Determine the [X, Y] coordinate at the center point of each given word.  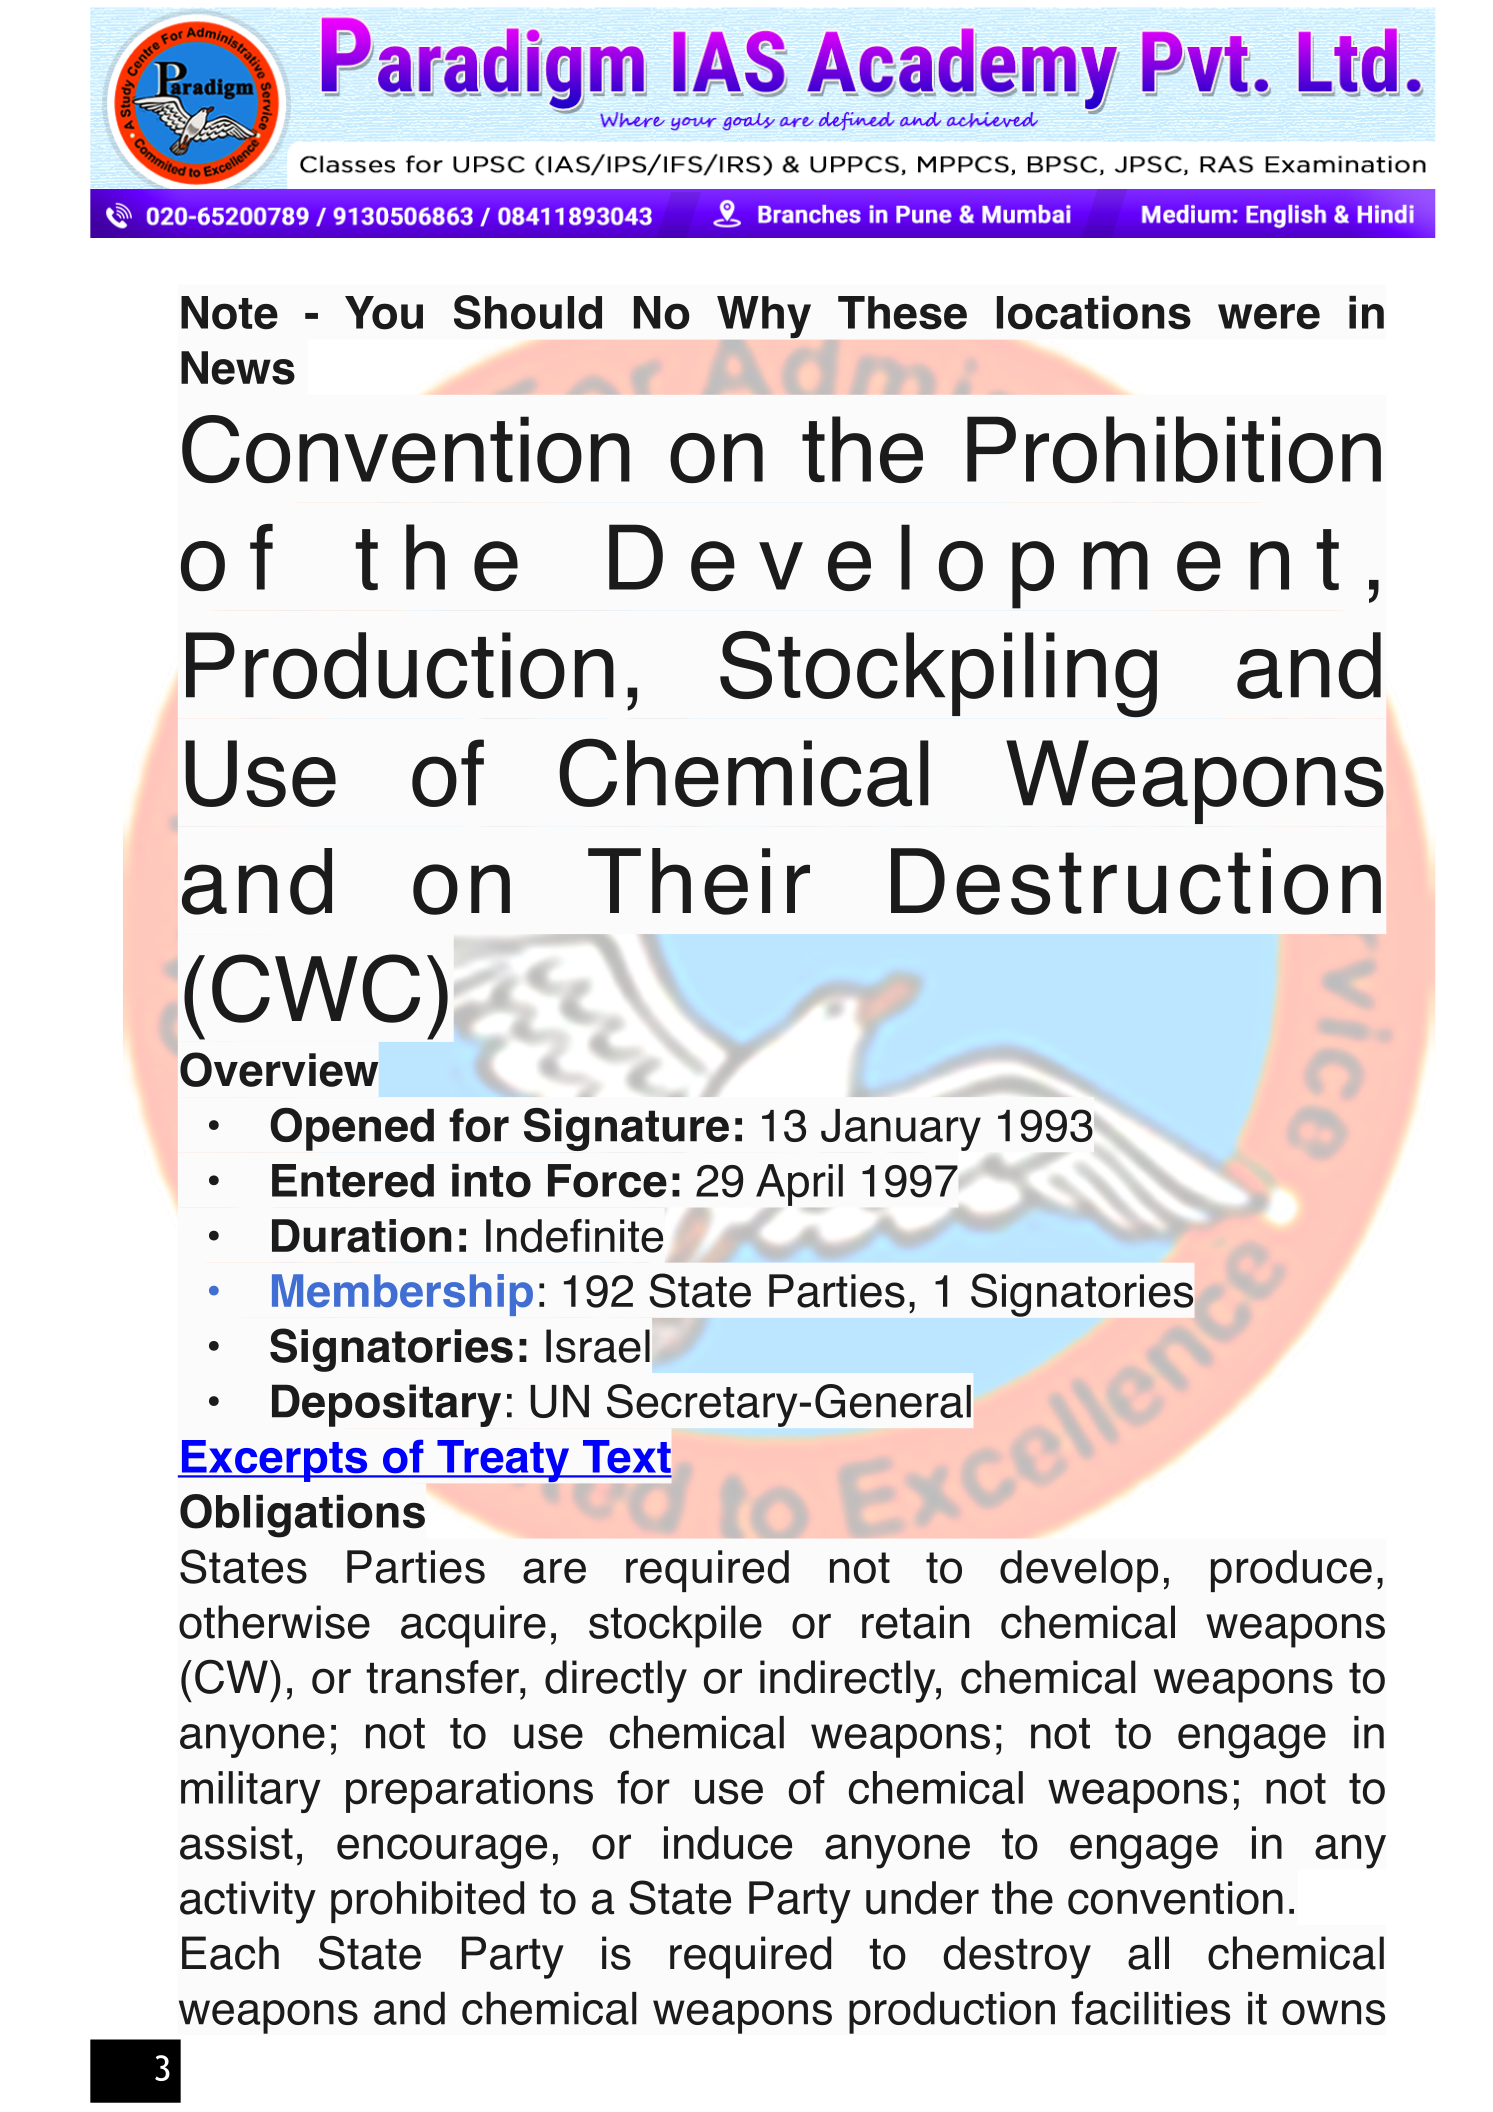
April [799, 1185]
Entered [353, 1181]
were [1269, 317]
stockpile [675, 1626]
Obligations [302, 1516]
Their [699, 881]
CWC [316, 988]
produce [1291, 1571]
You [384, 313]
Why [764, 317]
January [901, 1130]
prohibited [427, 1902]
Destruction [1136, 881]
